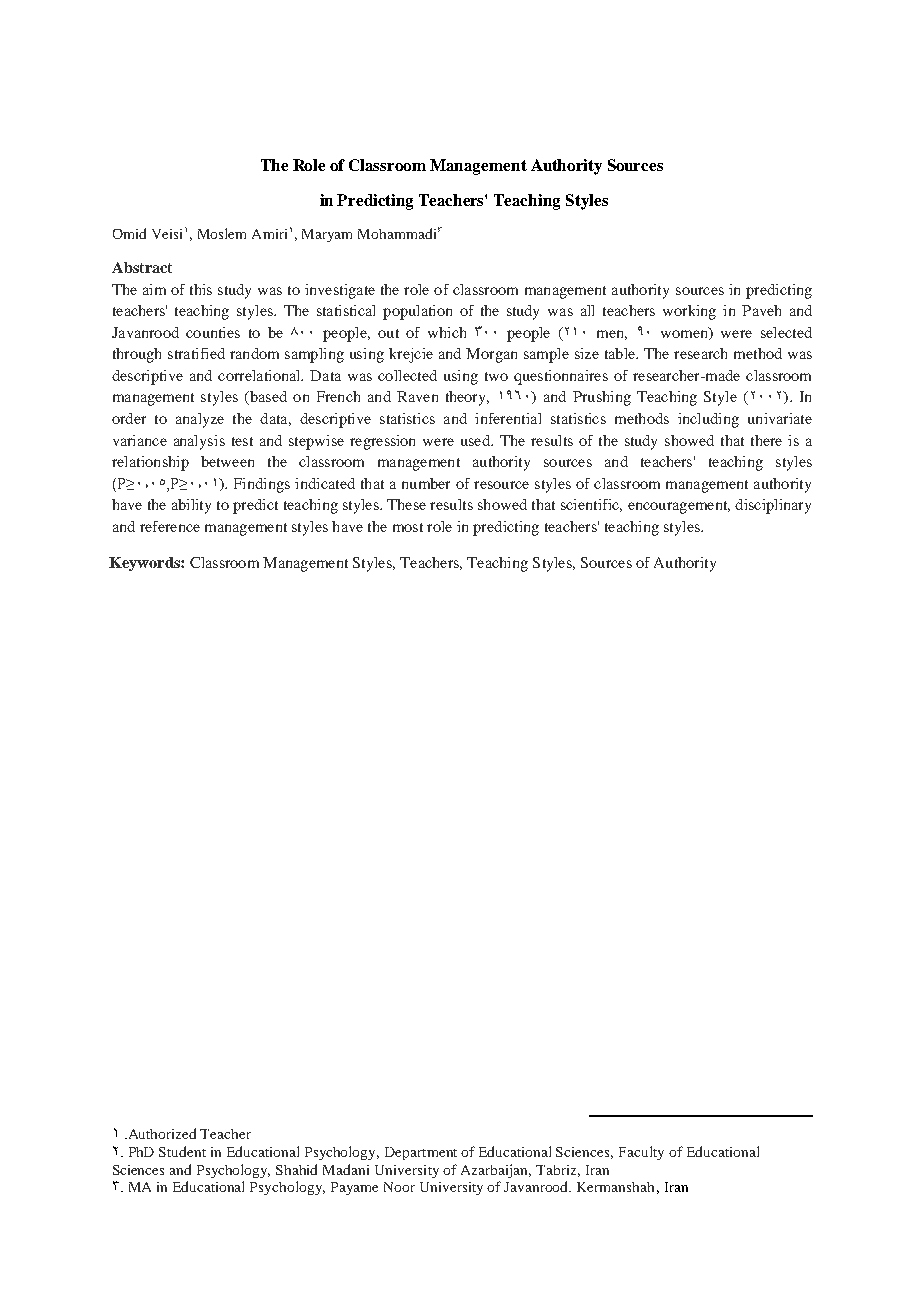 Image resolution: width=924 pixels, height=1308 pixels. What do you see at coordinates (182, 1151) in the image?
I see `Student` at bounding box center [182, 1151].
